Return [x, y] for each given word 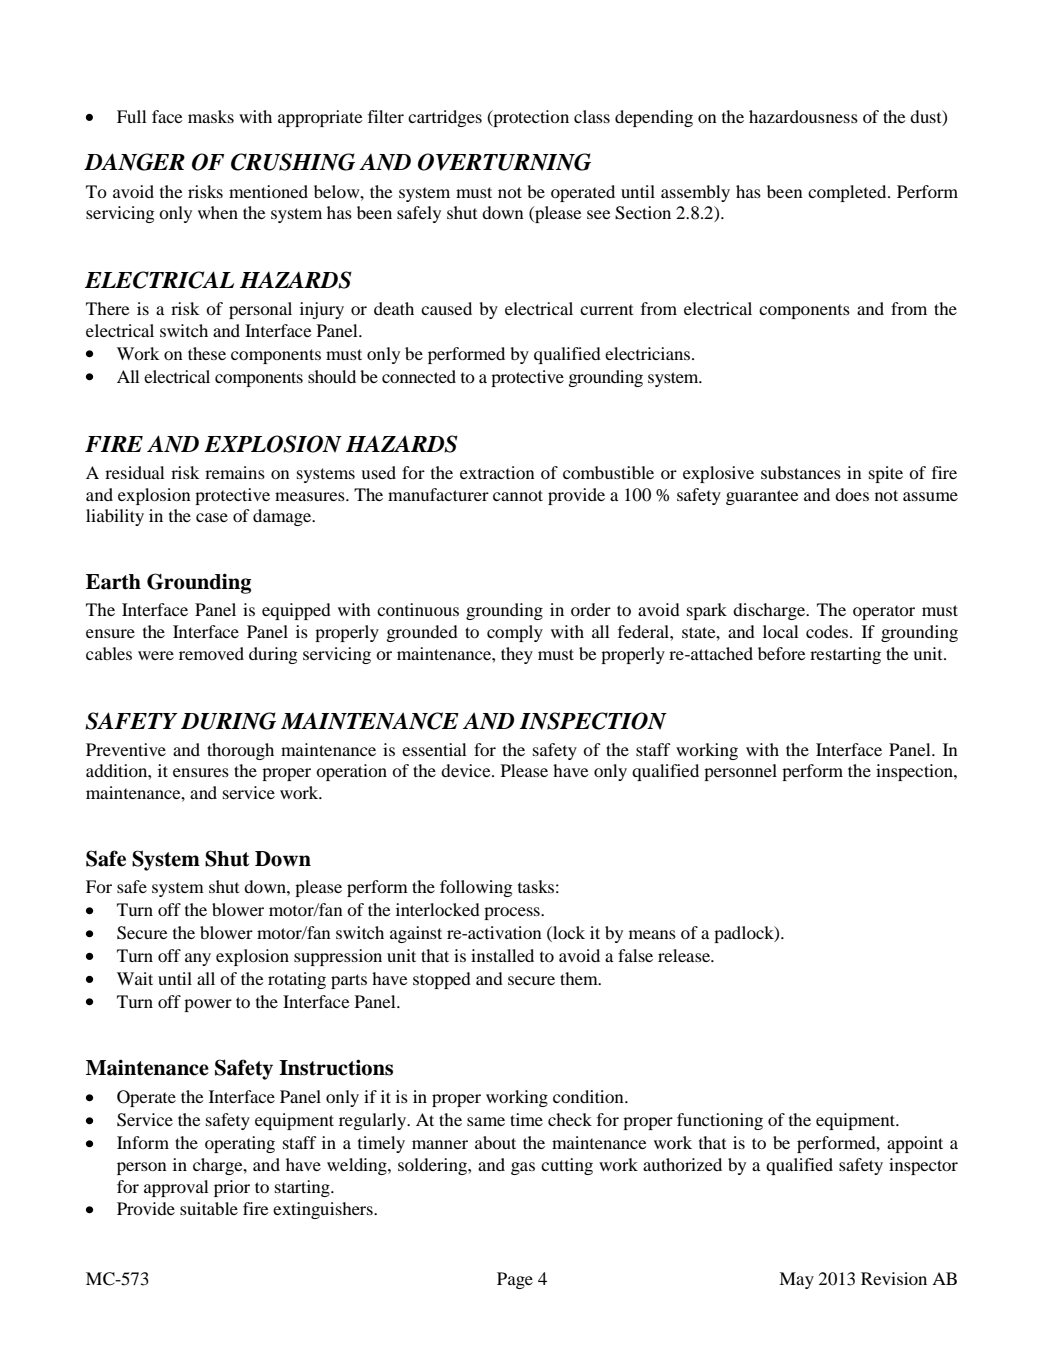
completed [848, 193]
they [517, 655]
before [782, 653]
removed [211, 653]
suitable [209, 1208]
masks [211, 116]
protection [530, 118]
